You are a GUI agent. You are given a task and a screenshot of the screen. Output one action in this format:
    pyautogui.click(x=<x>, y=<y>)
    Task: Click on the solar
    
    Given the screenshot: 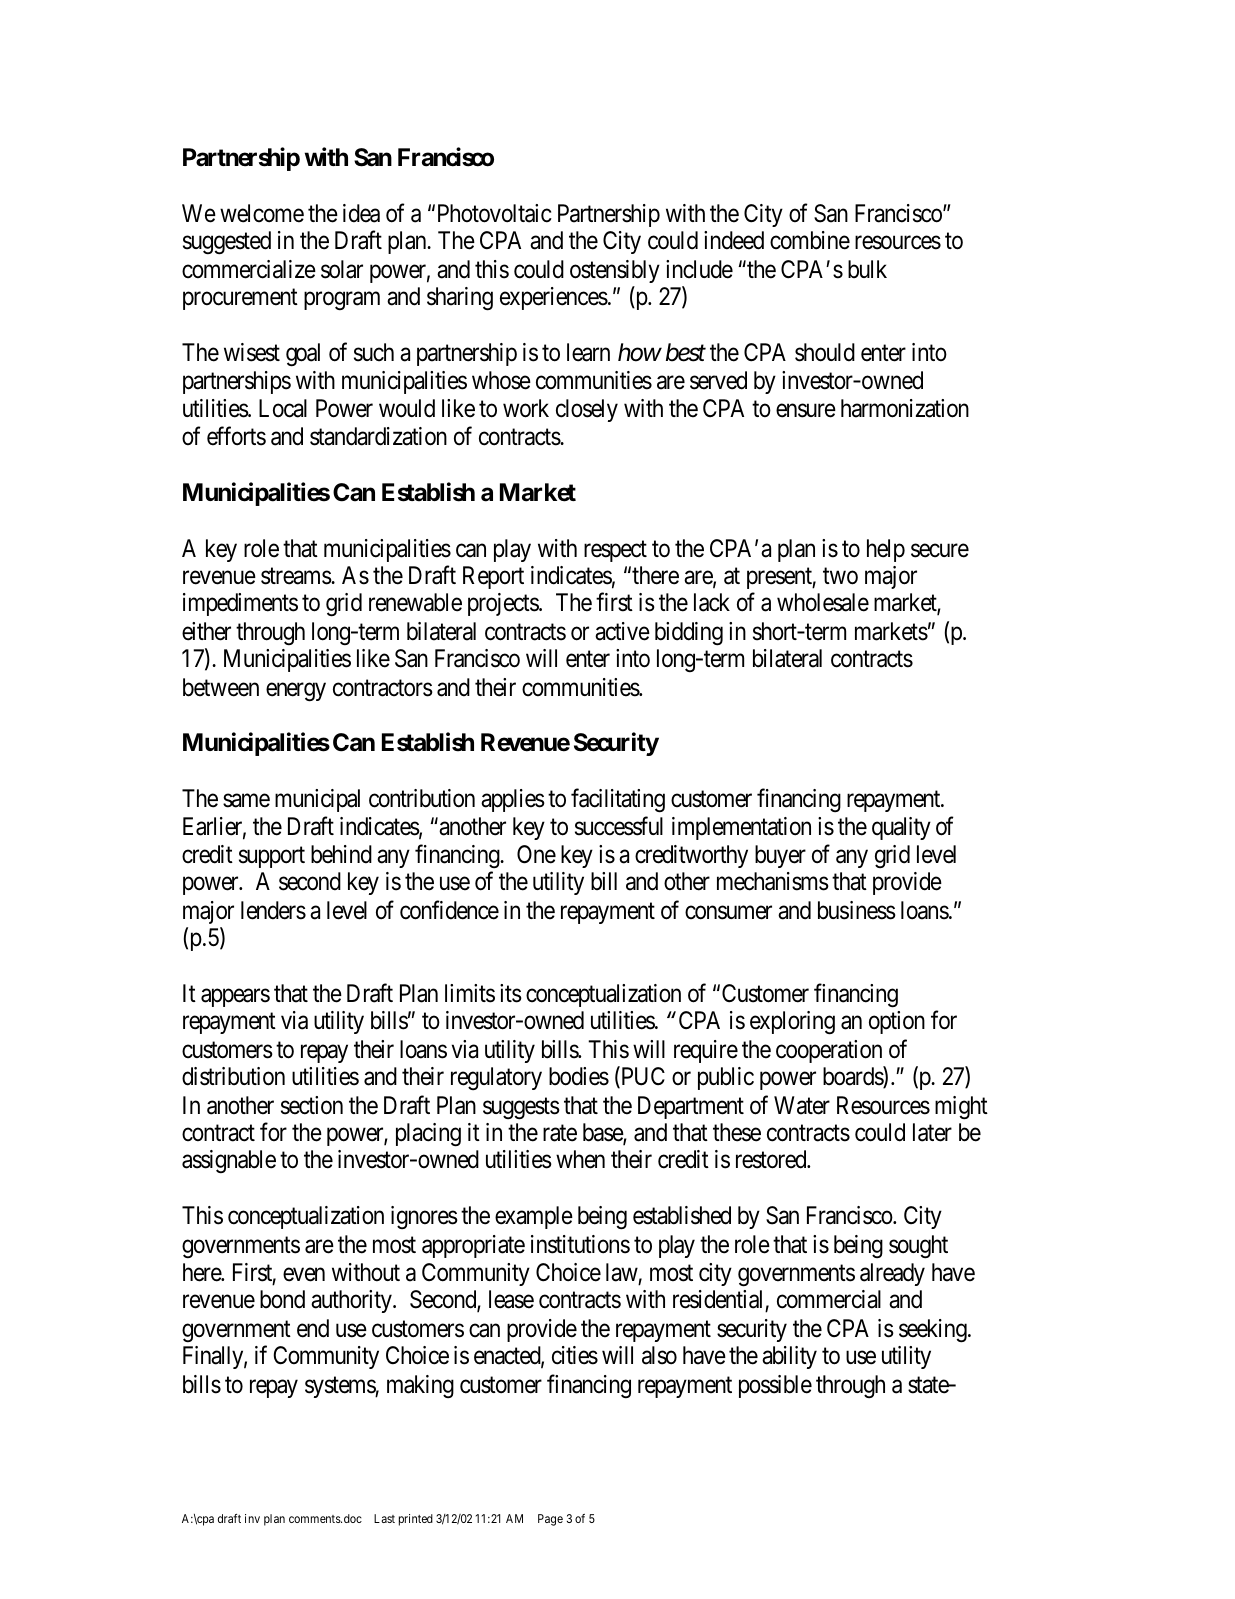 What is the action you would take?
    pyautogui.click(x=342, y=269)
